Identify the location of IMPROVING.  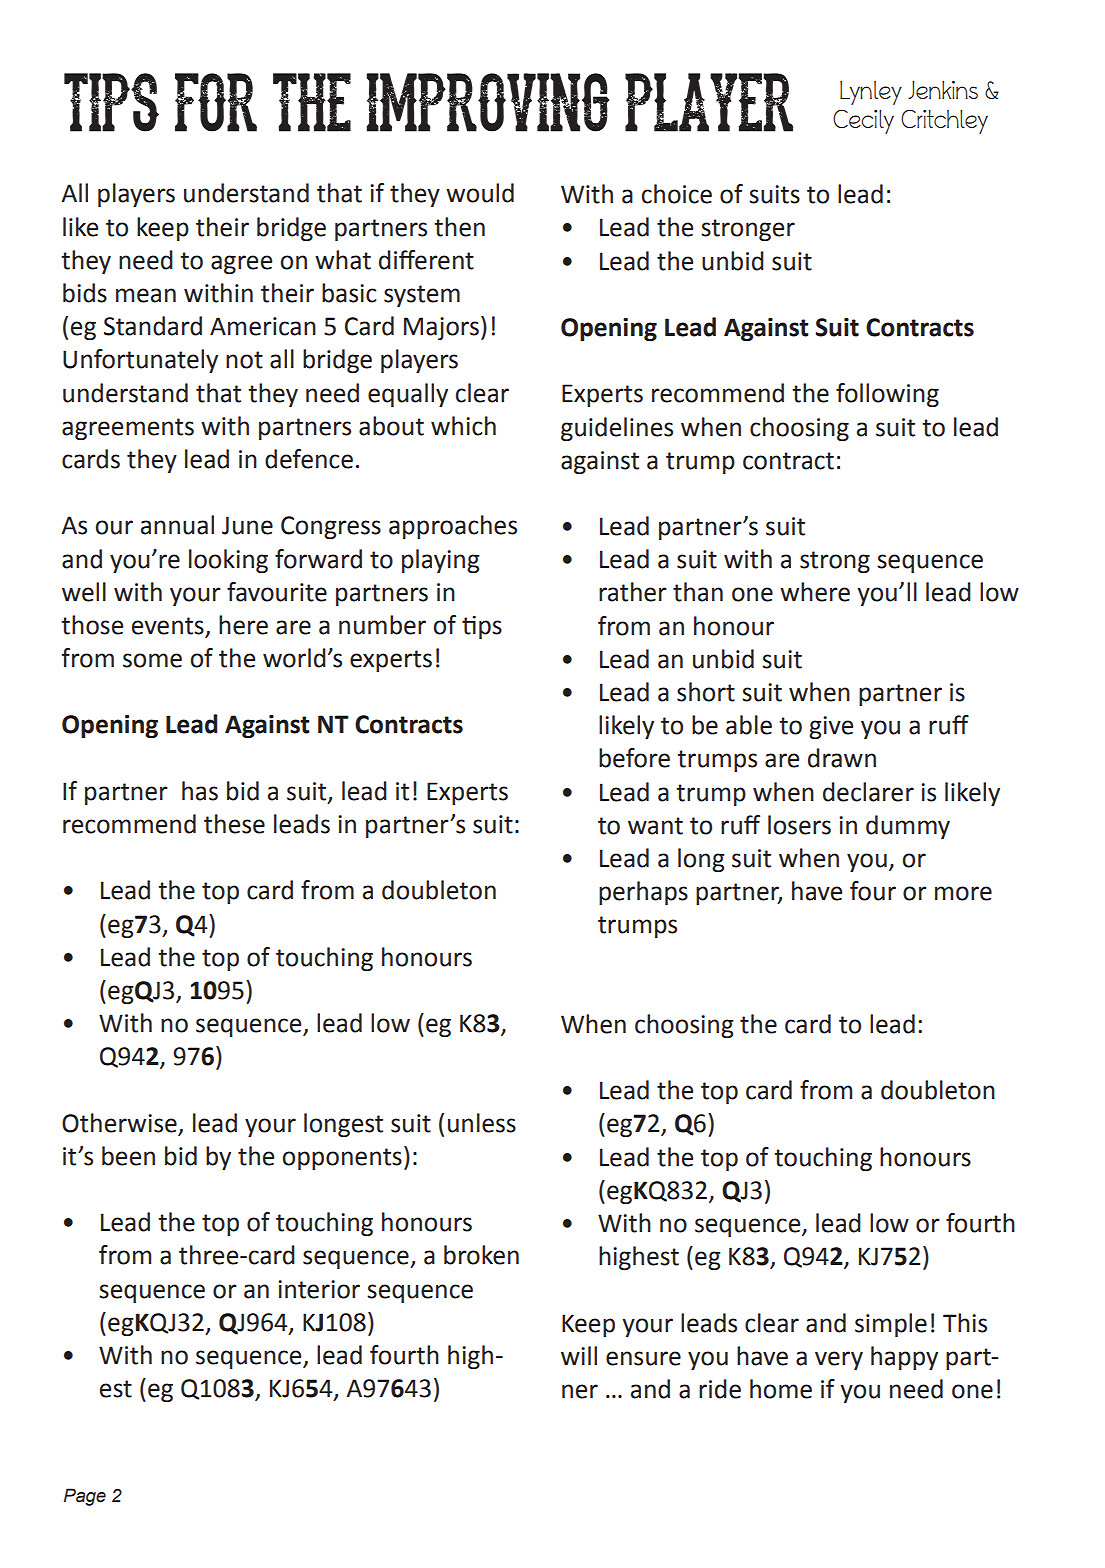
(488, 102).
